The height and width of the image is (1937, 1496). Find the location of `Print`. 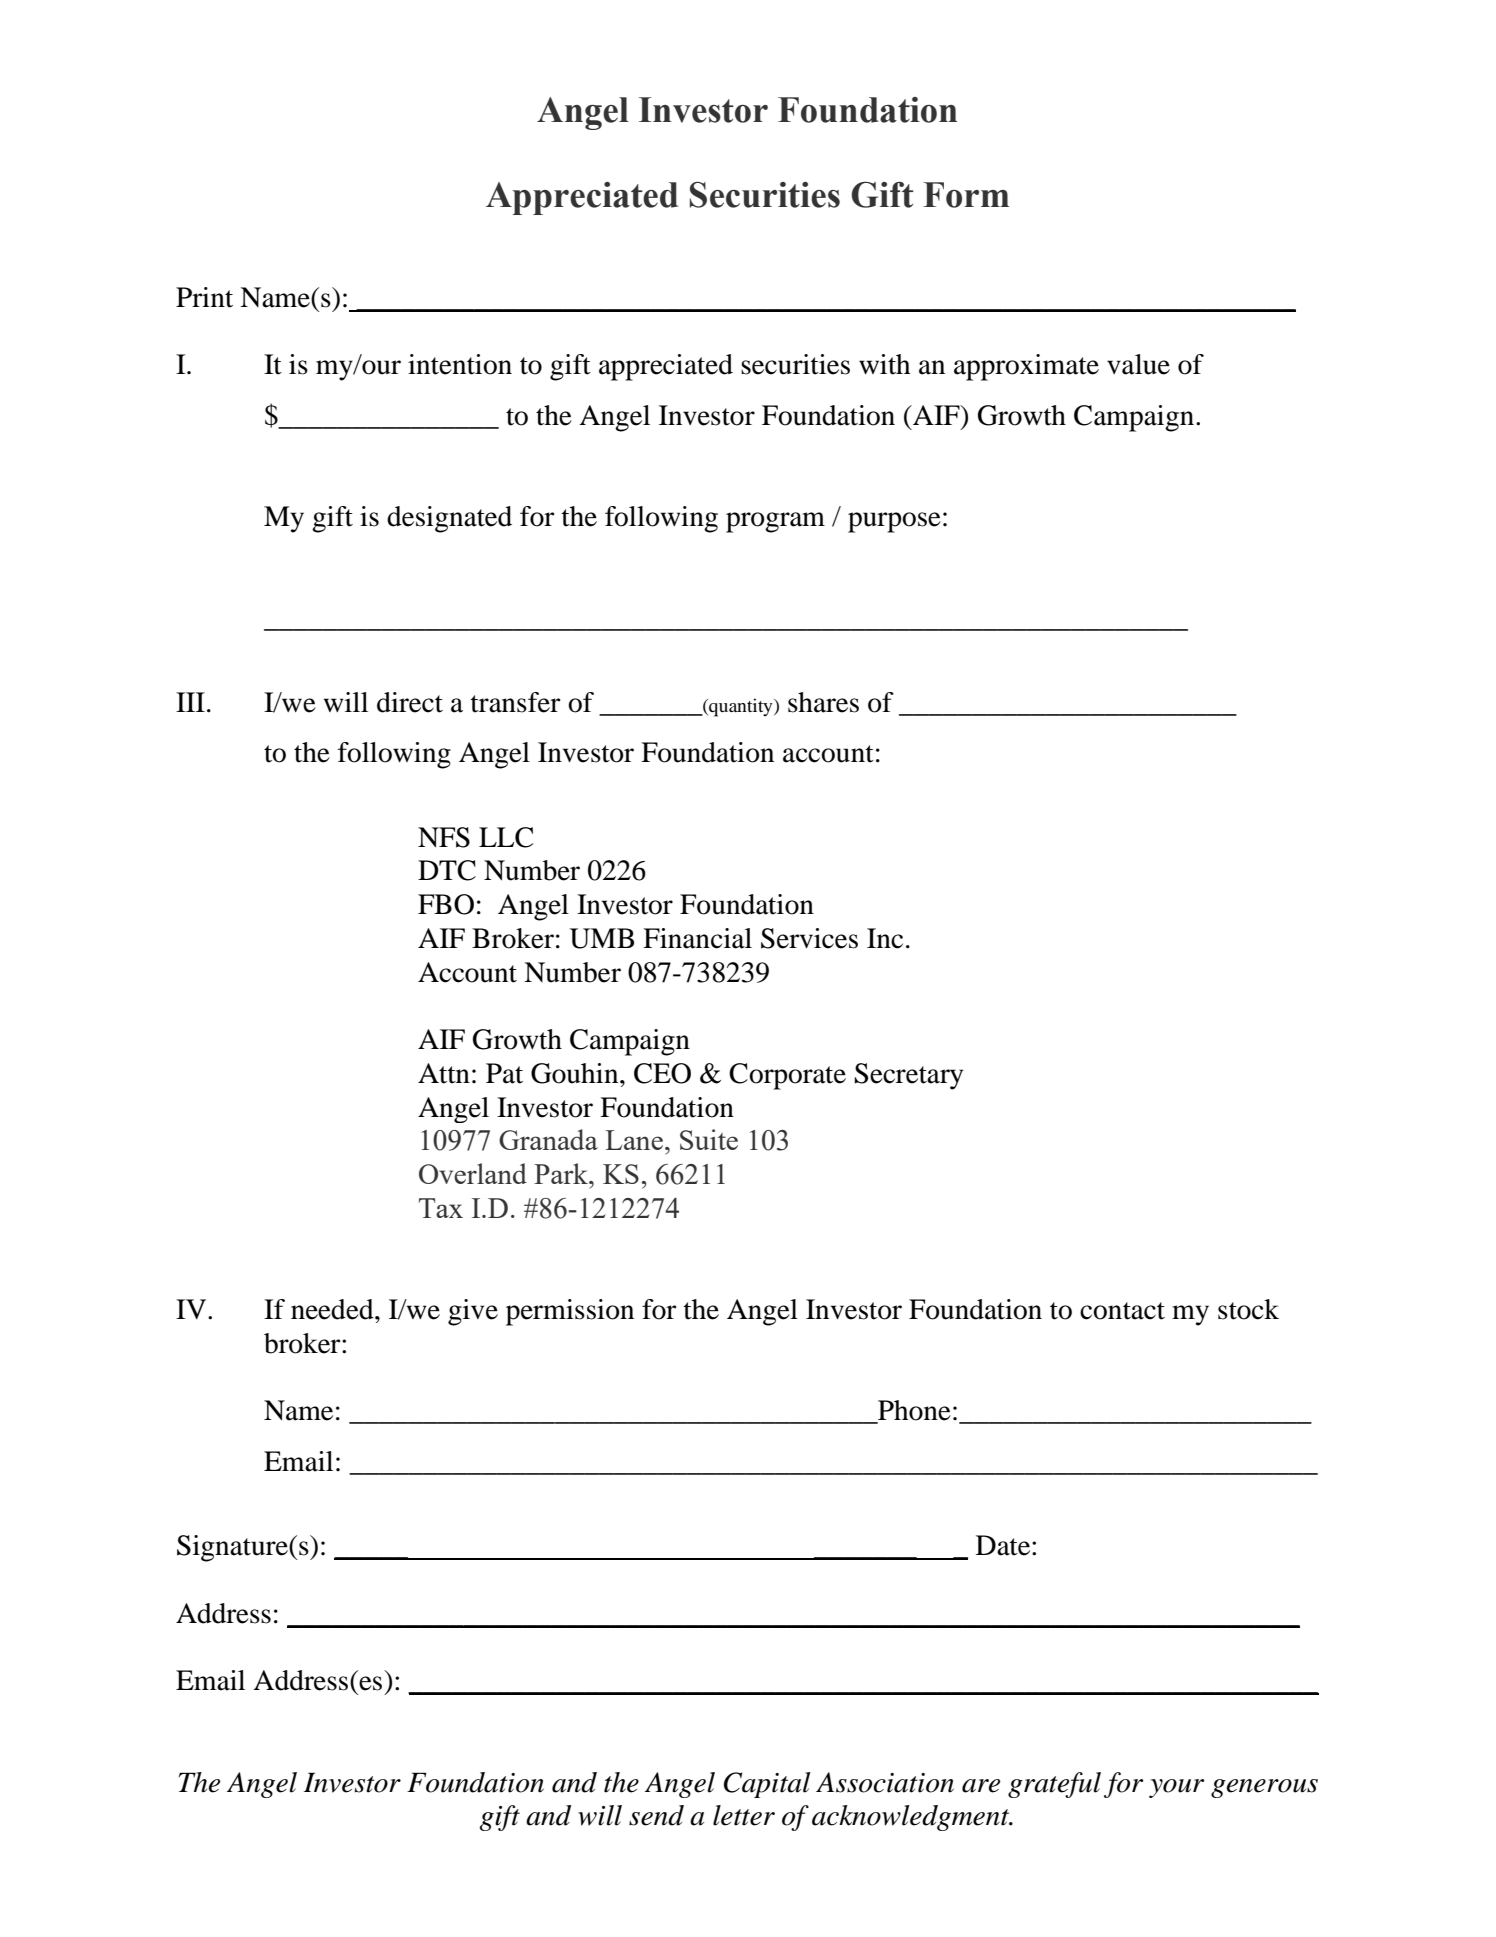

Print is located at coordinates (204, 297).
